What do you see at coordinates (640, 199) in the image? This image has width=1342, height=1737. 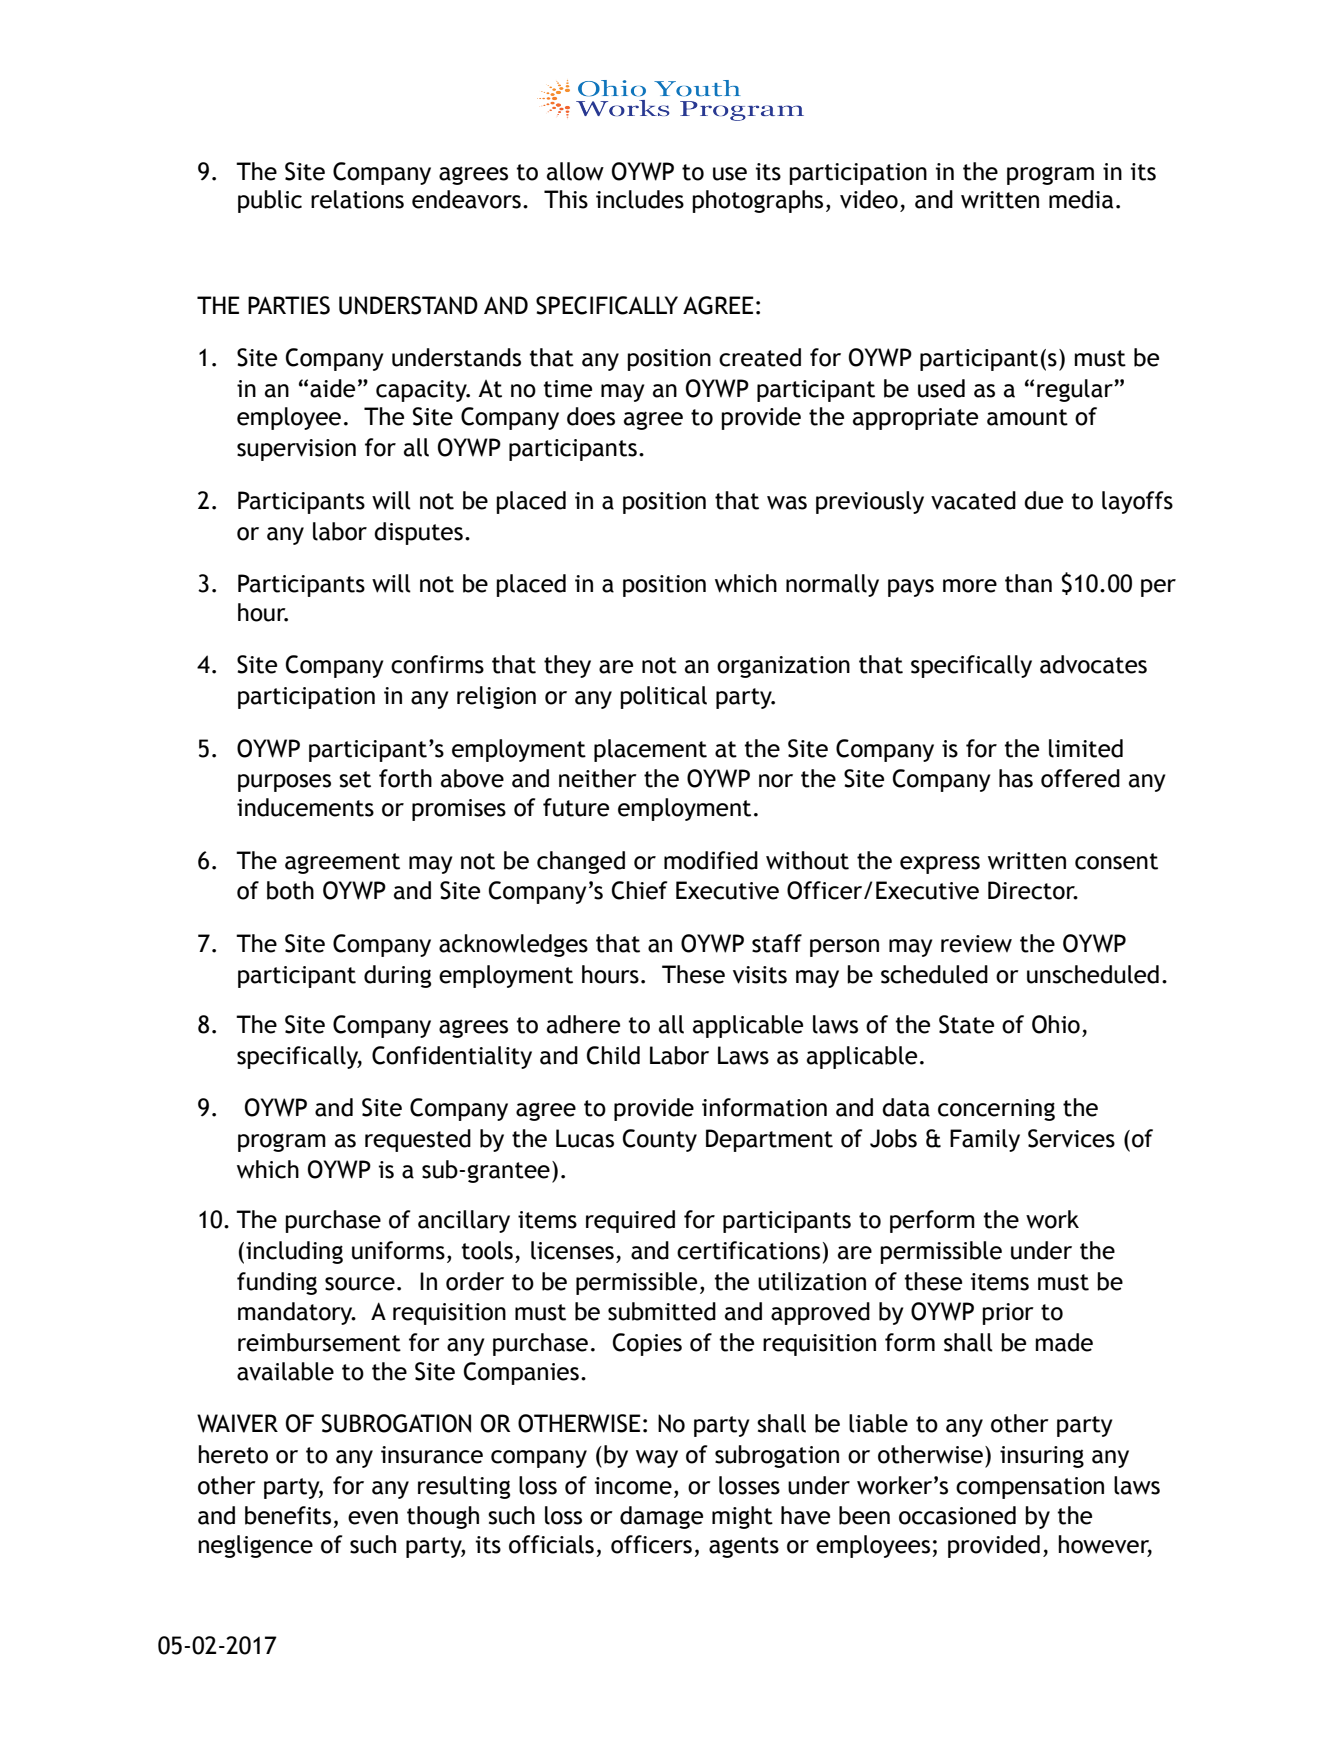 I see `includes` at bounding box center [640, 199].
